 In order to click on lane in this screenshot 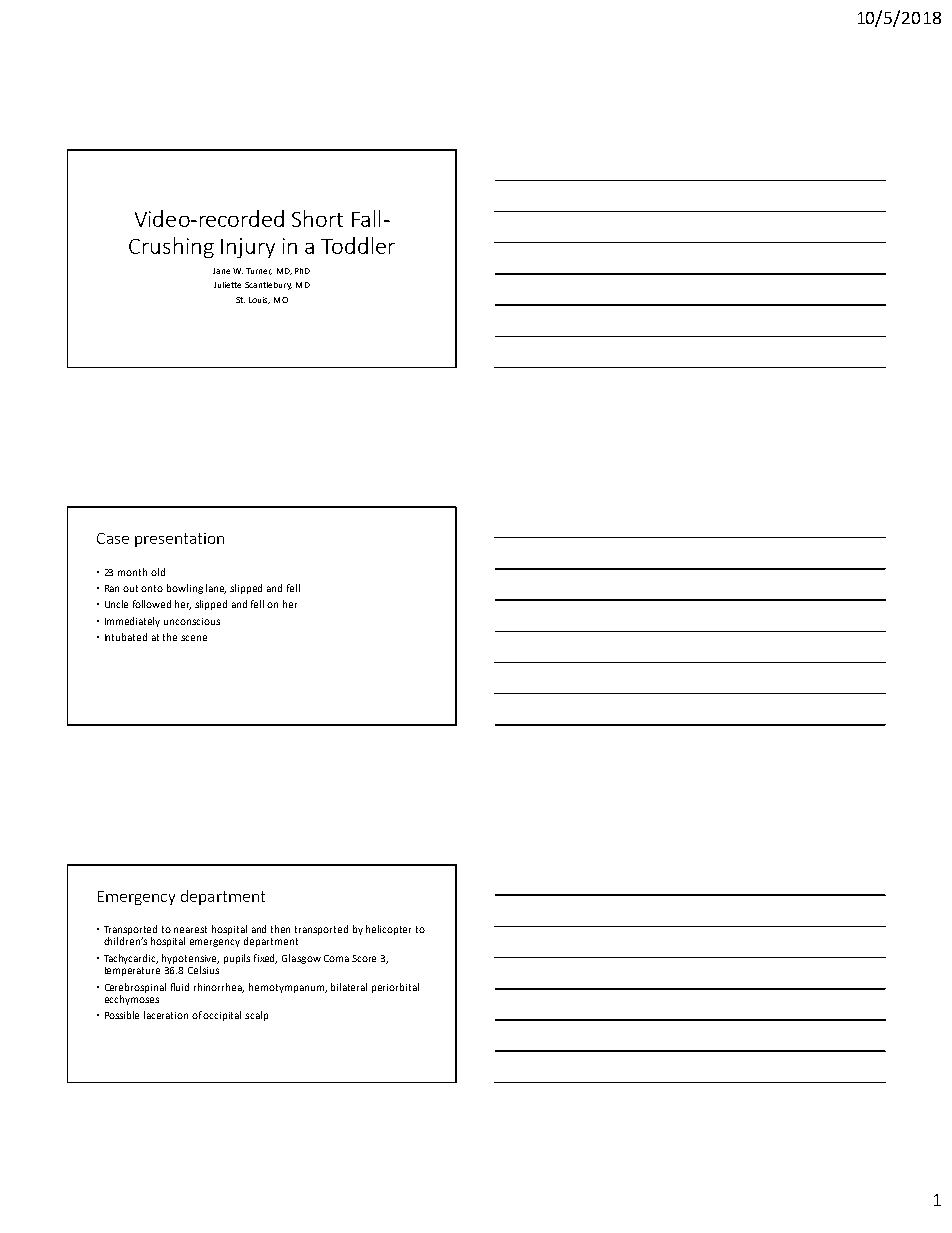, I will do `click(216, 589)`.
